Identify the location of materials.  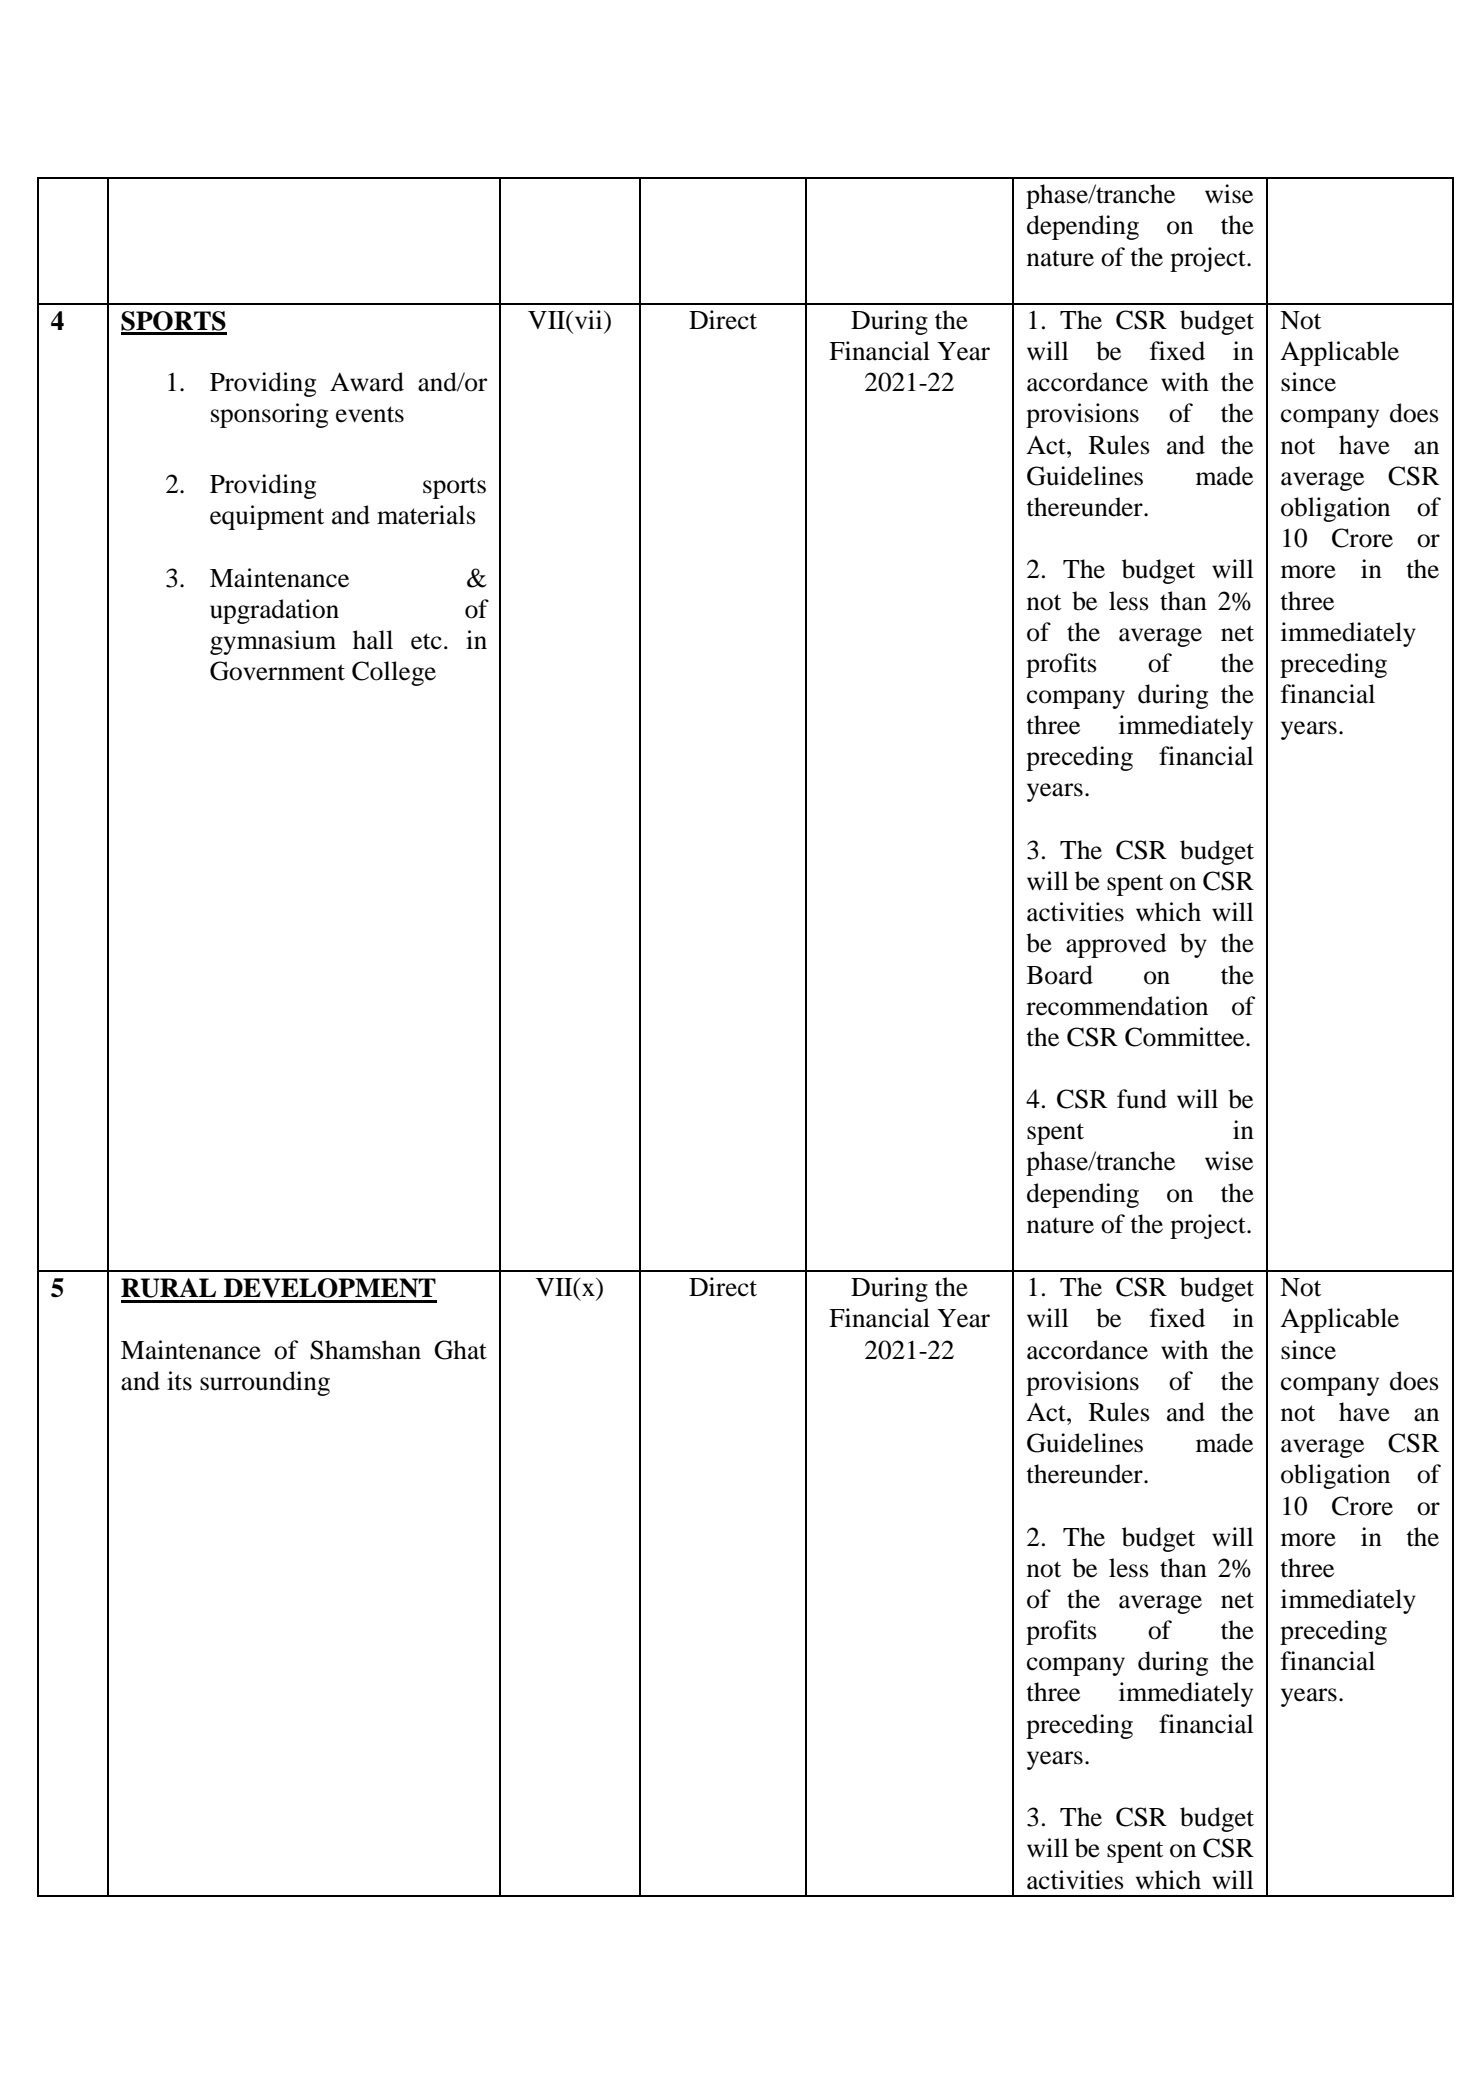
(426, 515).
